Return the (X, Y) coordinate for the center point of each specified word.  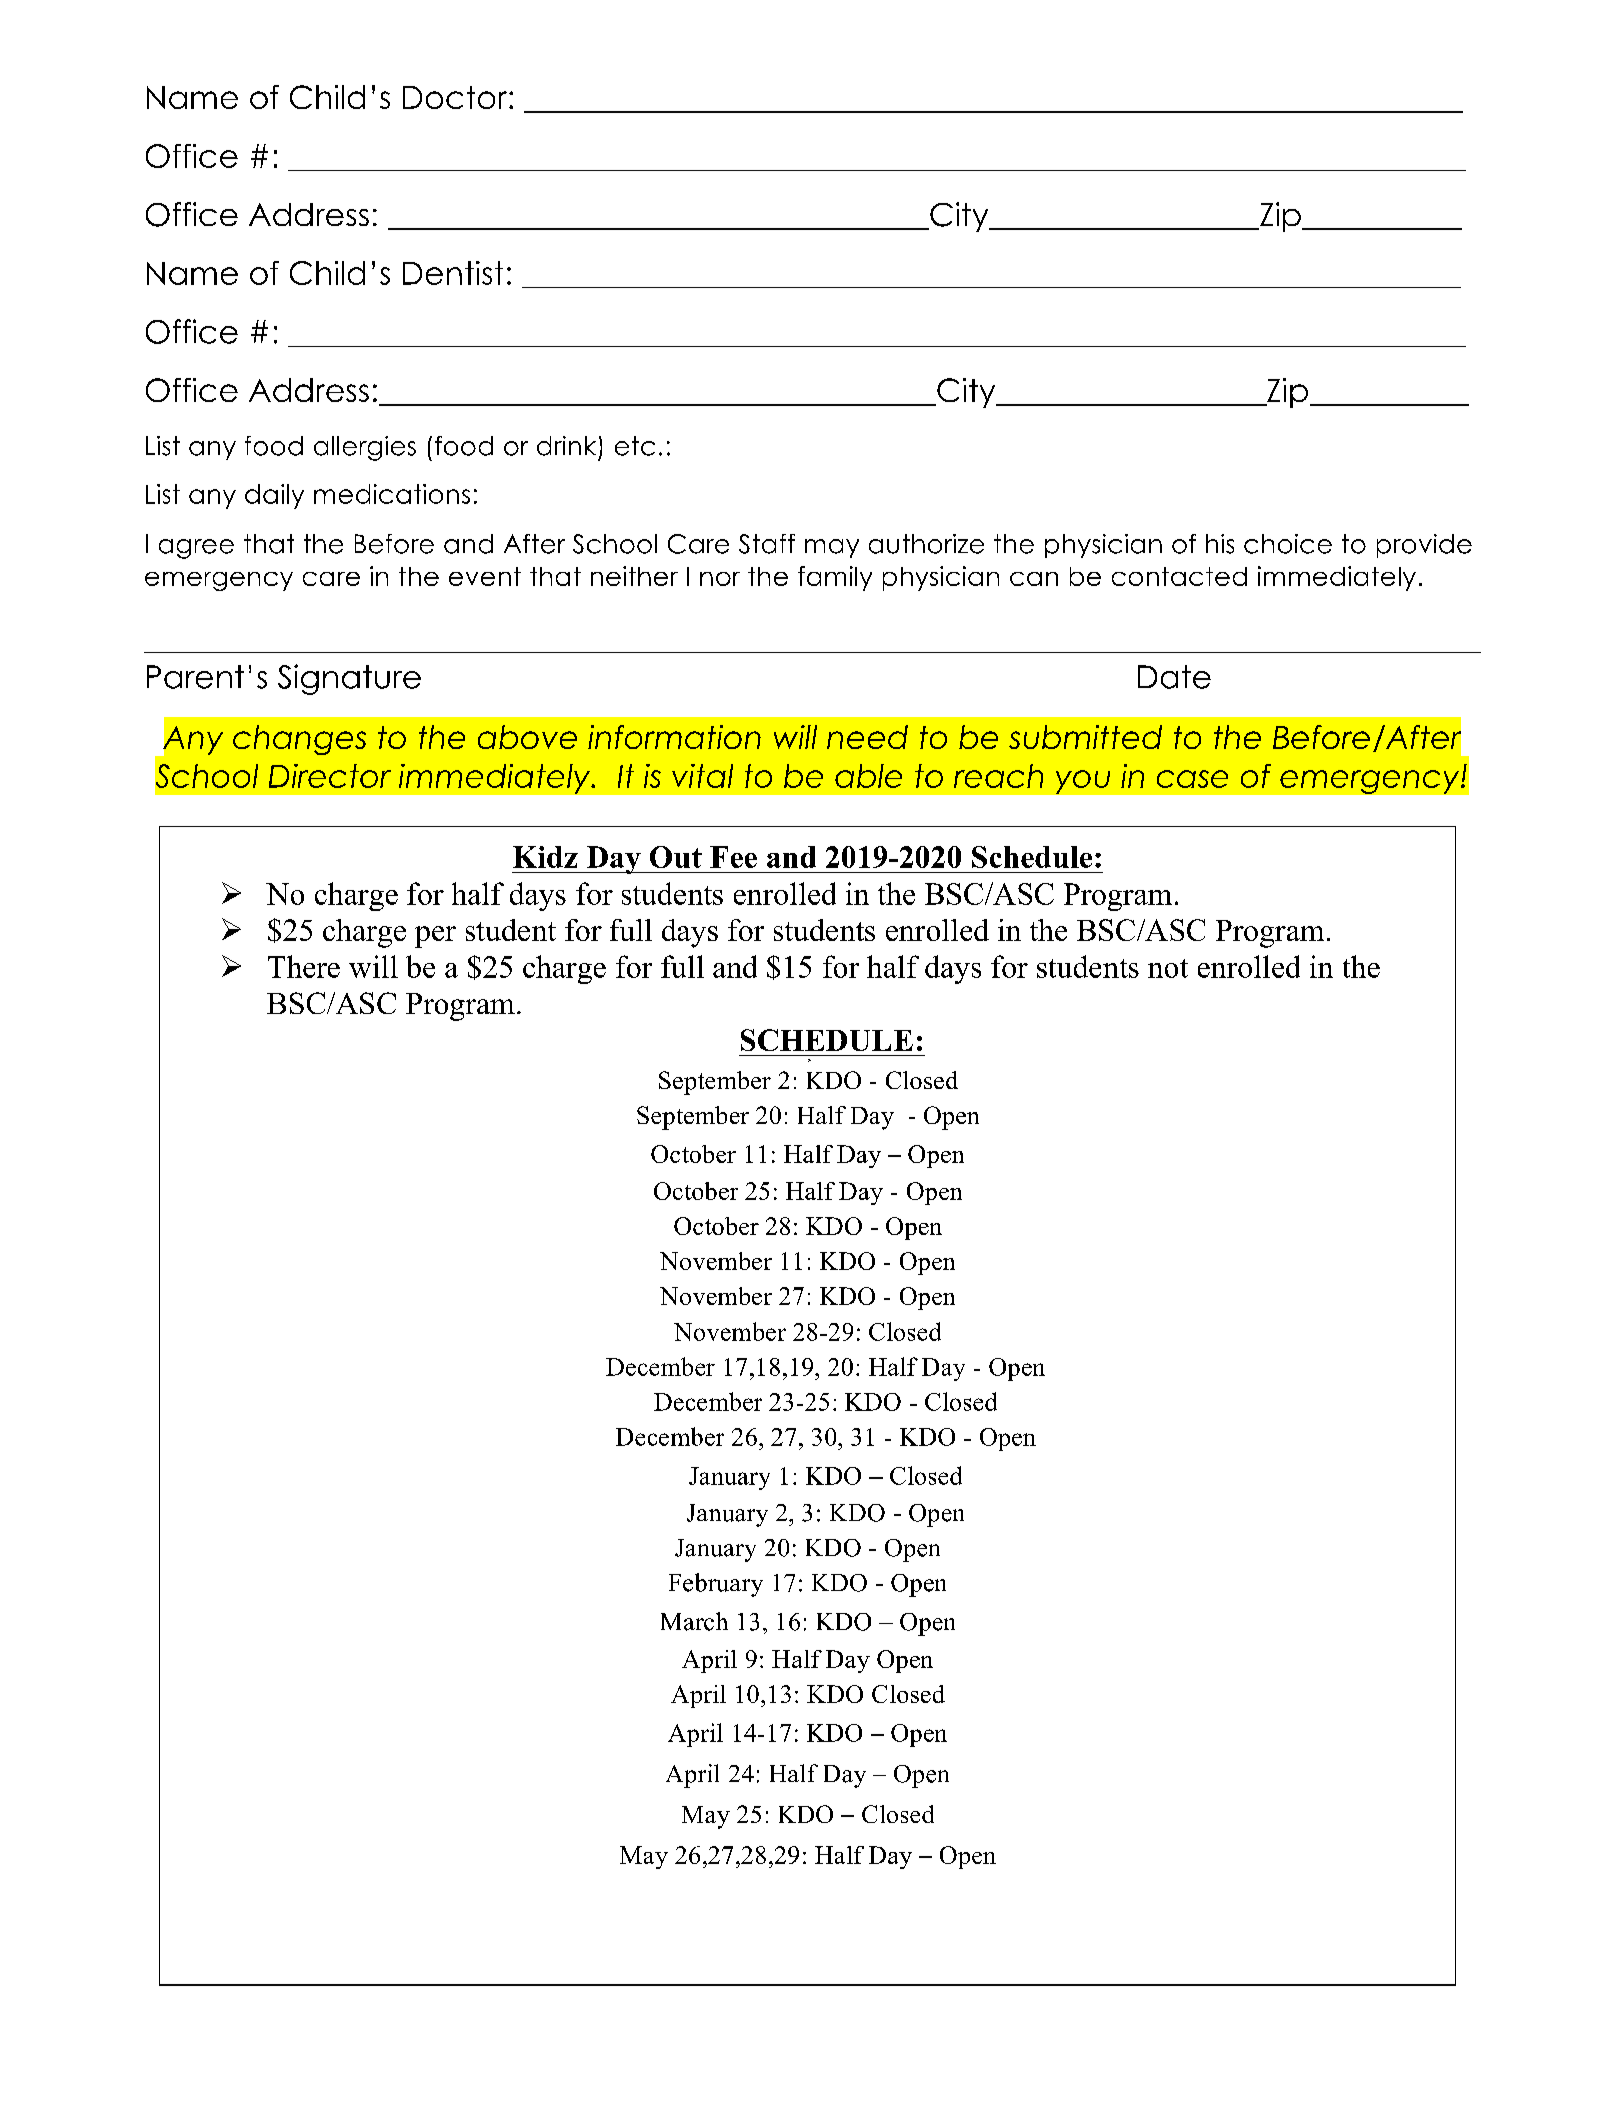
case (1192, 779)
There (304, 966)
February (716, 1585)
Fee (733, 857)
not (1168, 968)
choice (1288, 544)
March (694, 1621)
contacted (1179, 576)
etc (635, 446)
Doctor (456, 97)
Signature (349, 679)
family (835, 578)
